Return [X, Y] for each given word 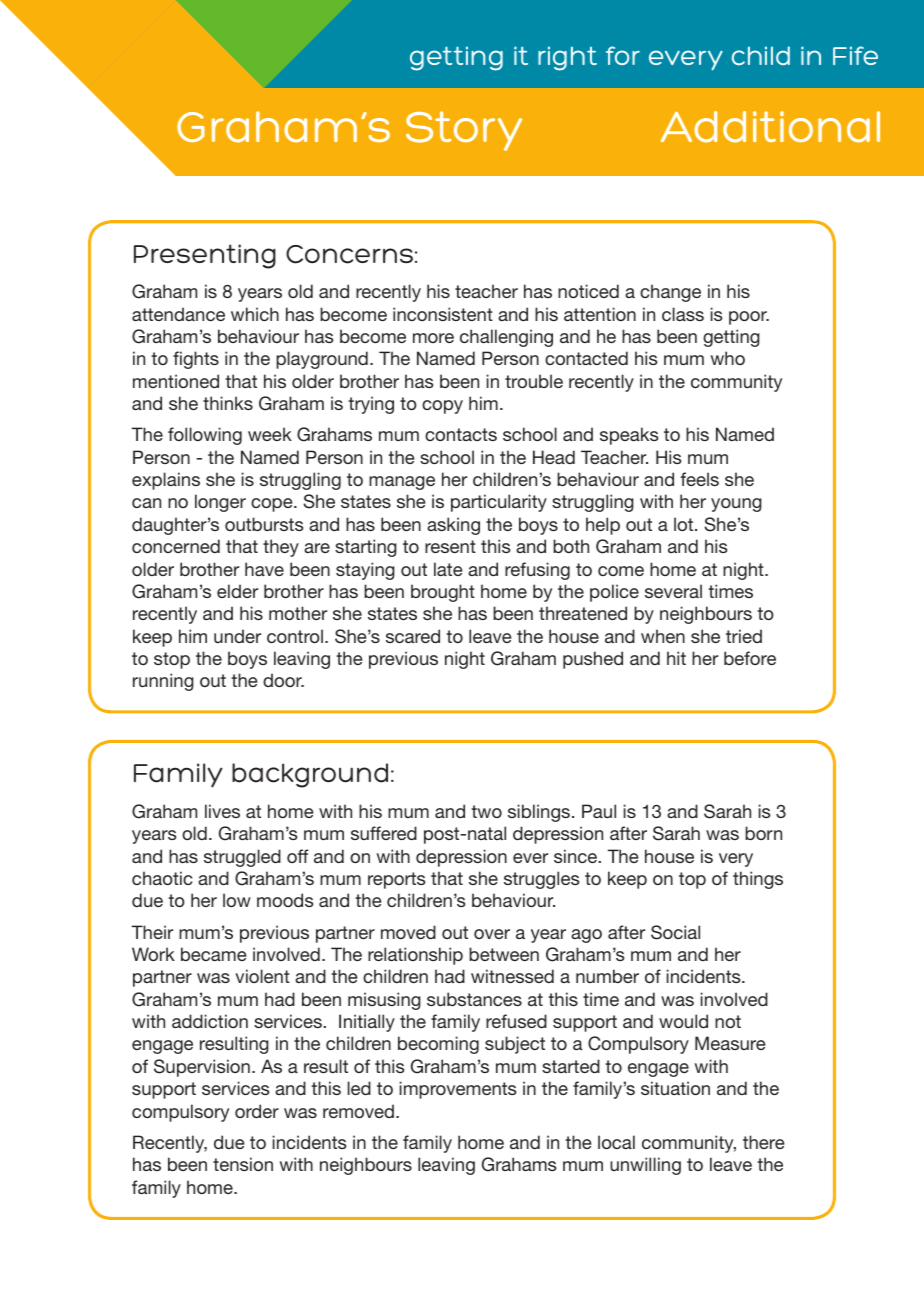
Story [464, 131]
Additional [770, 127]
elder [237, 591]
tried [744, 636]
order [257, 1111]
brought [443, 593]
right [567, 58]
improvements [458, 1090]
